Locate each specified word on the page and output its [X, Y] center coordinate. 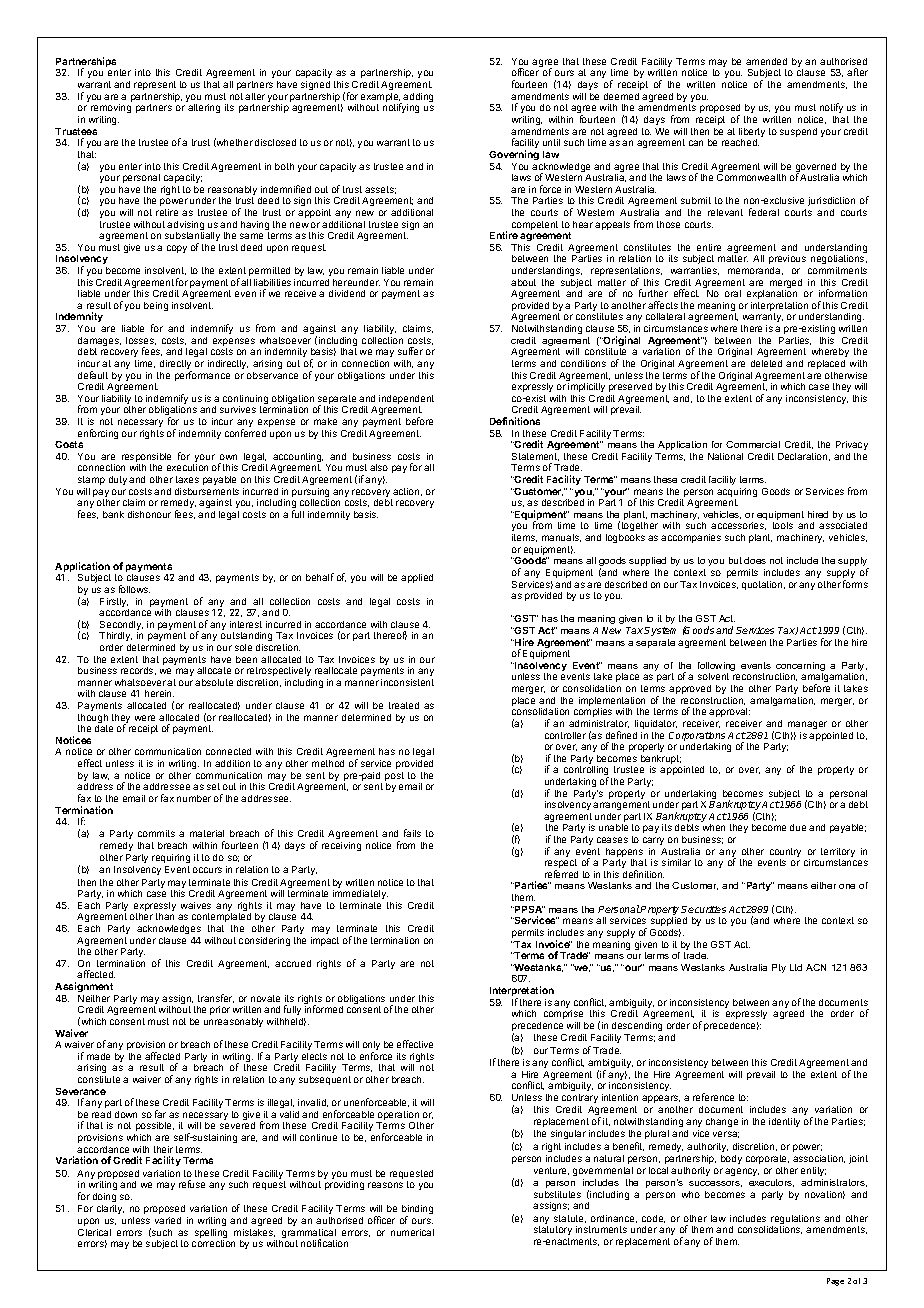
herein [159, 693]
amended [766, 61]
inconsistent [407, 682]
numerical [412, 1232]
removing [111, 110]
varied [168, 1220]
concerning [800, 668]
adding [418, 99]
